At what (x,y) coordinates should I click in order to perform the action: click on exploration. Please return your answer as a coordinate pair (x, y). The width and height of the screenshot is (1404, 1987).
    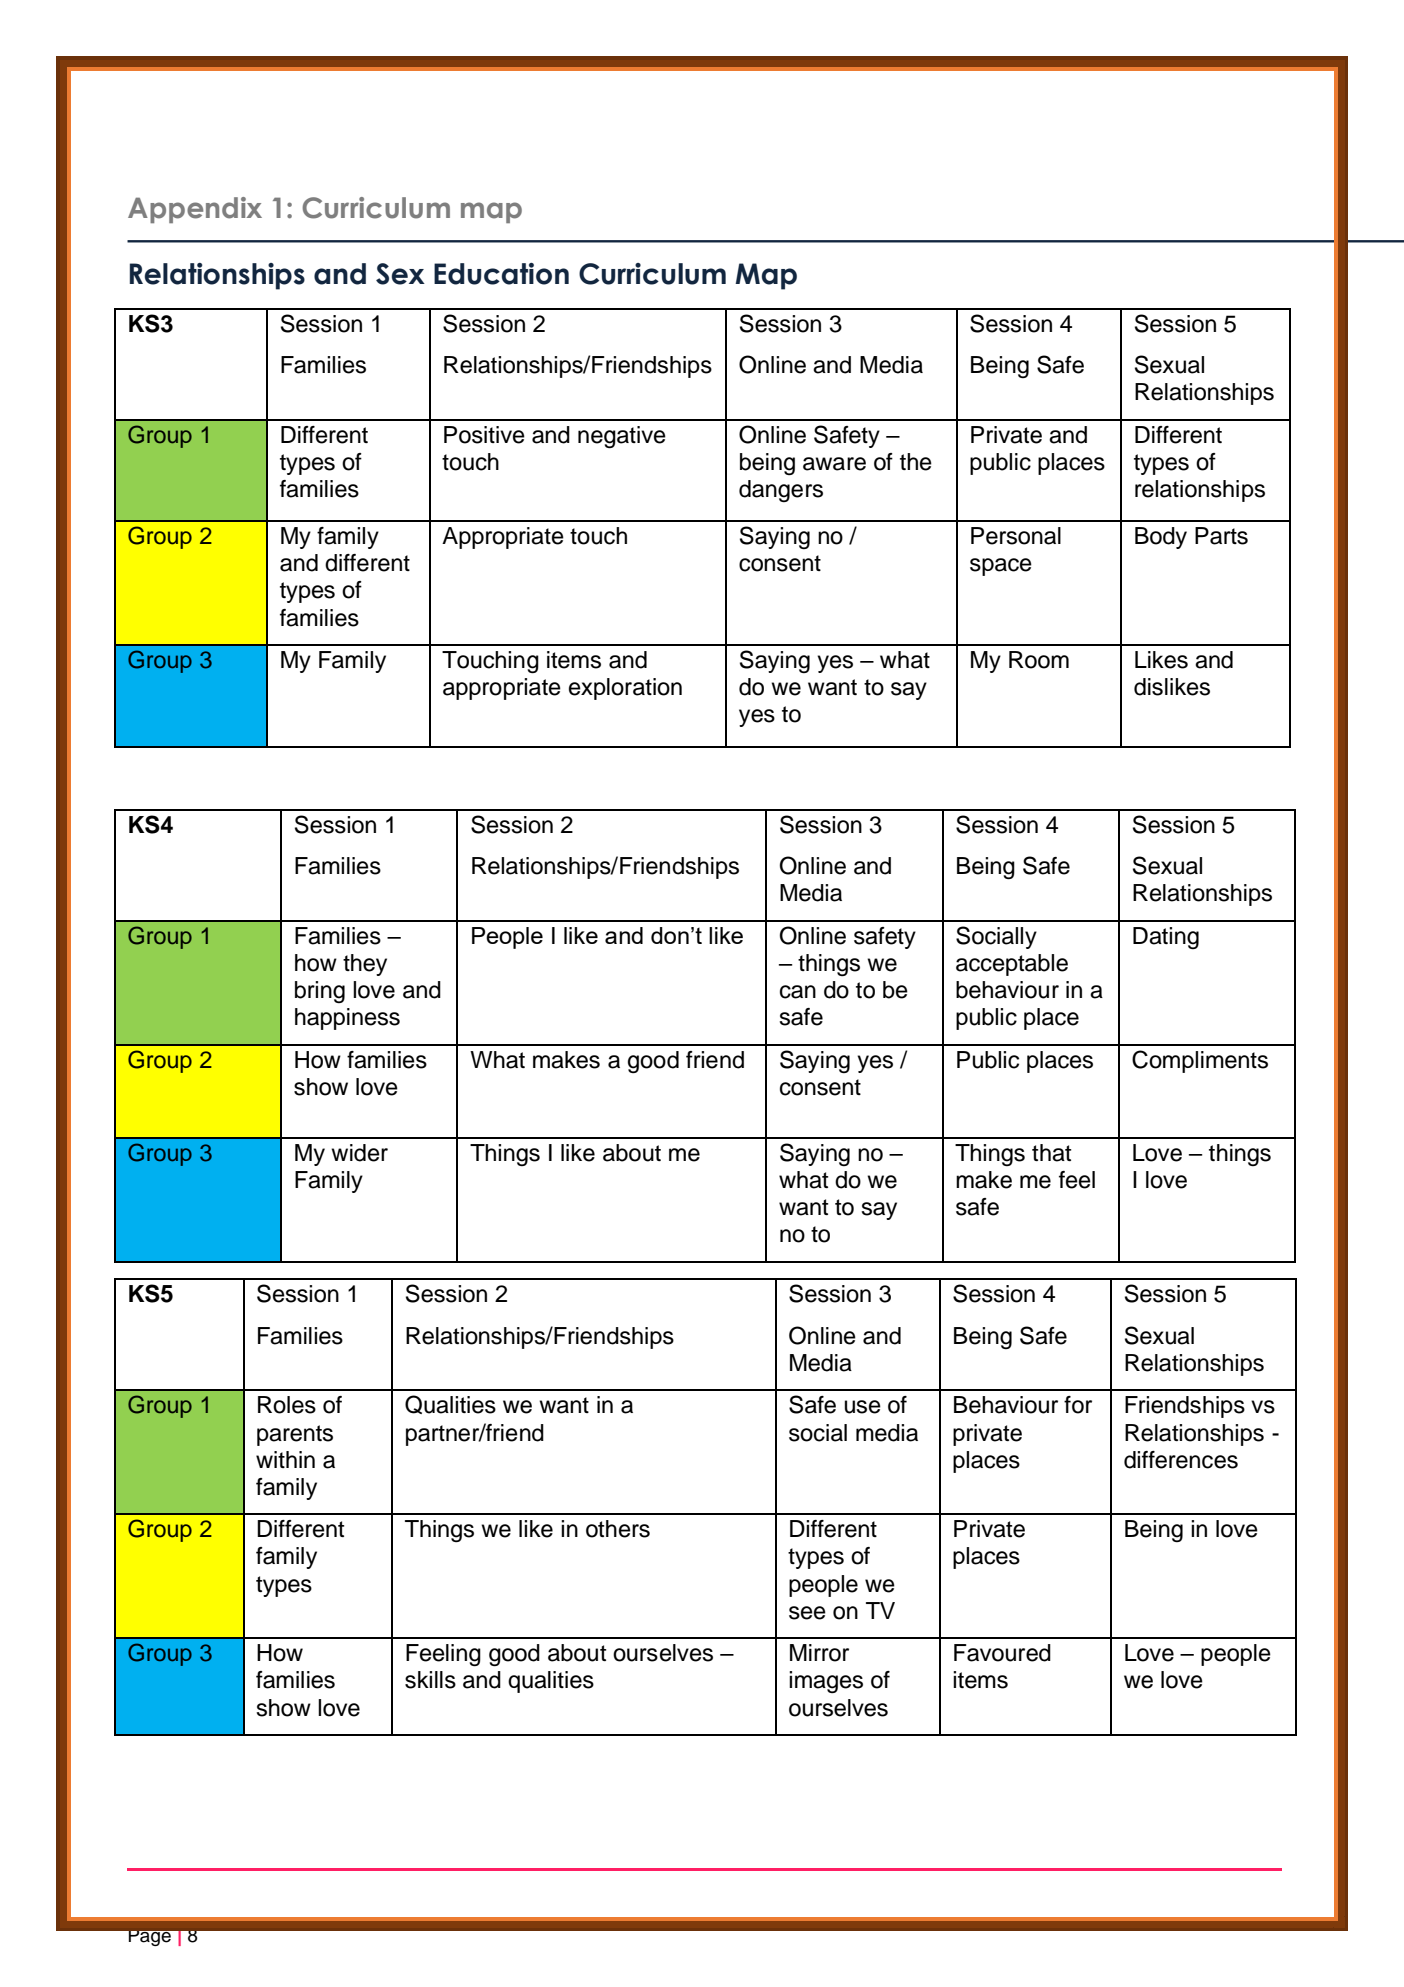
    Looking at the image, I should click on (625, 689).
